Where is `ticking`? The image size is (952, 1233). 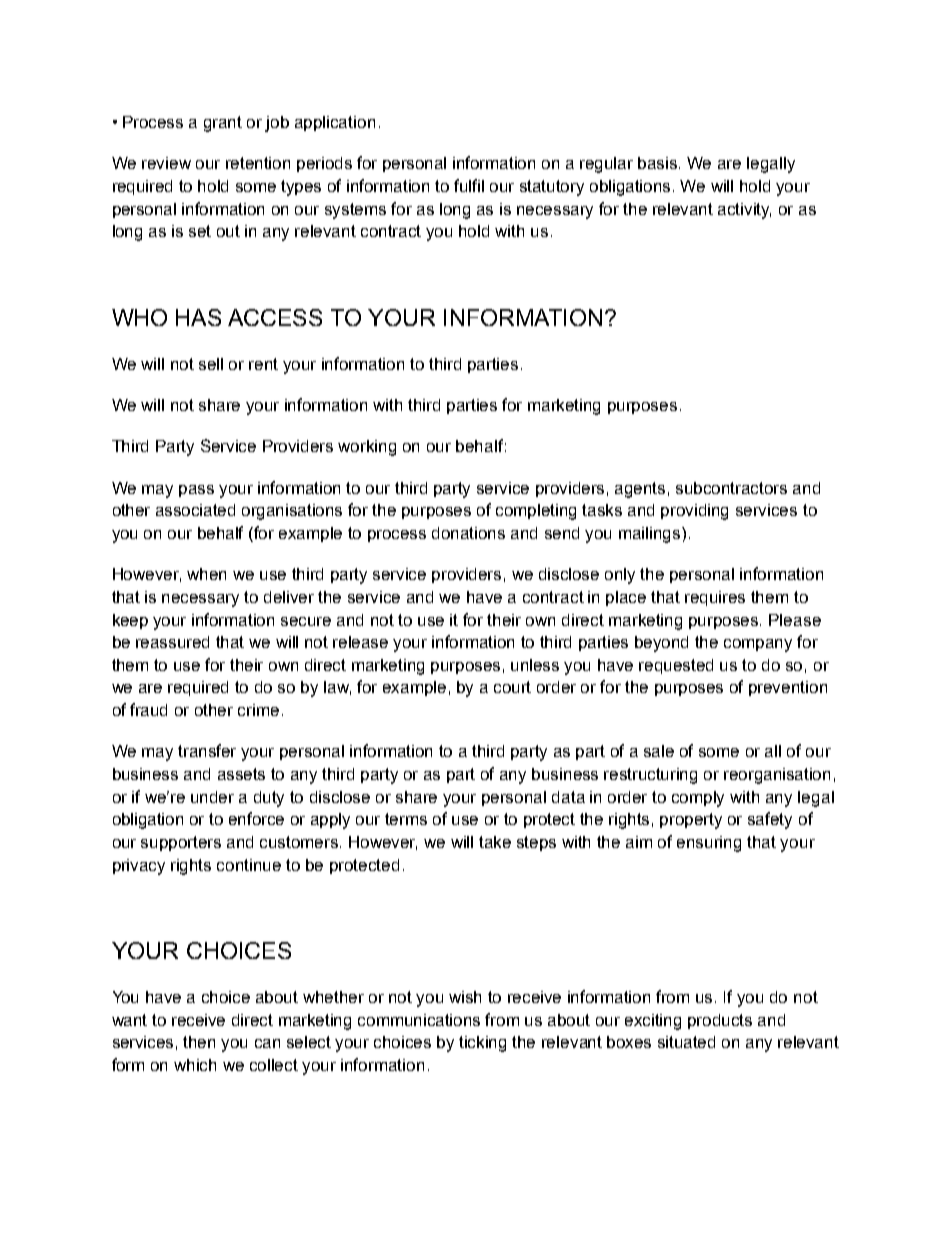
ticking is located at coordinates (482, 1044).
